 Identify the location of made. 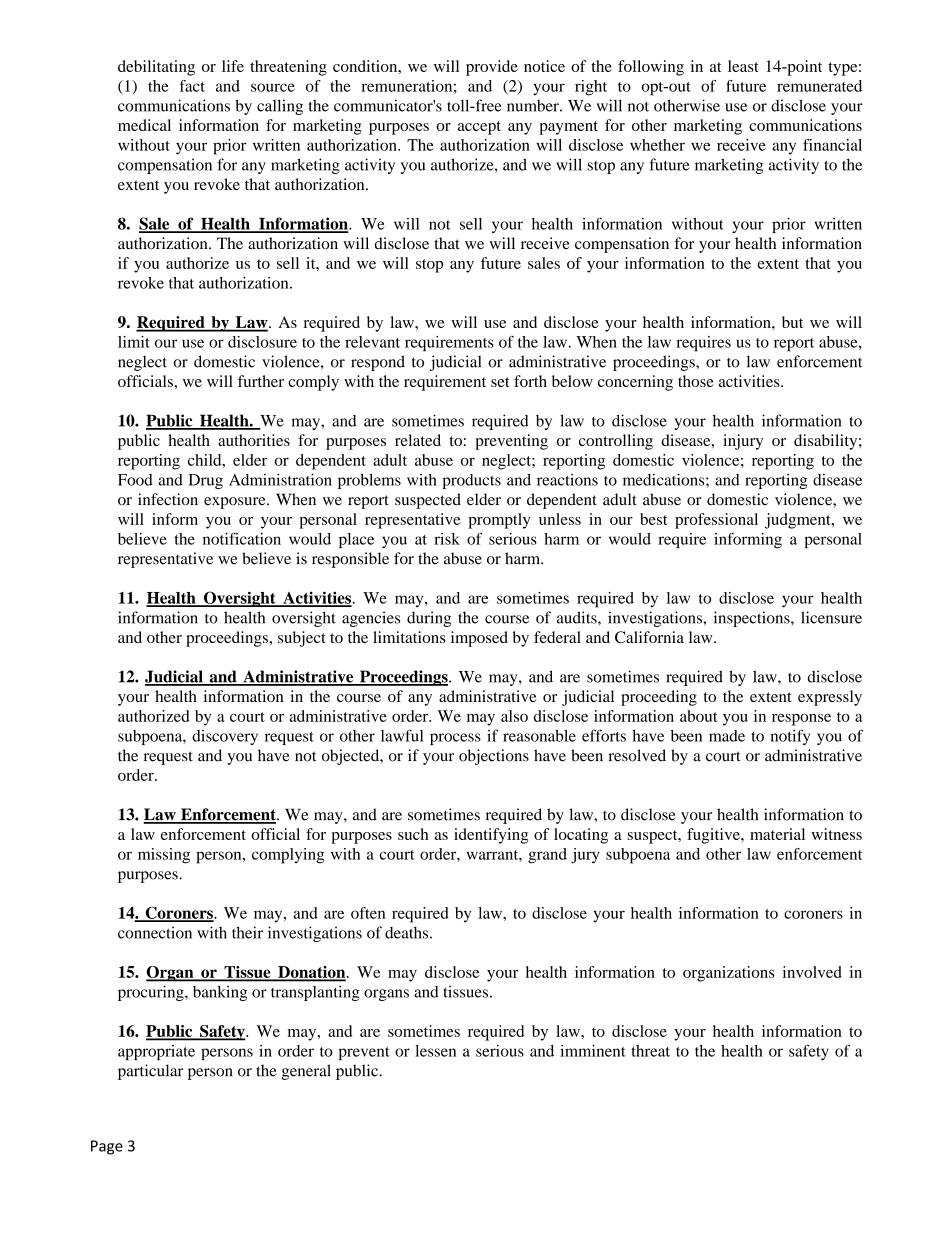
(727, 736).
